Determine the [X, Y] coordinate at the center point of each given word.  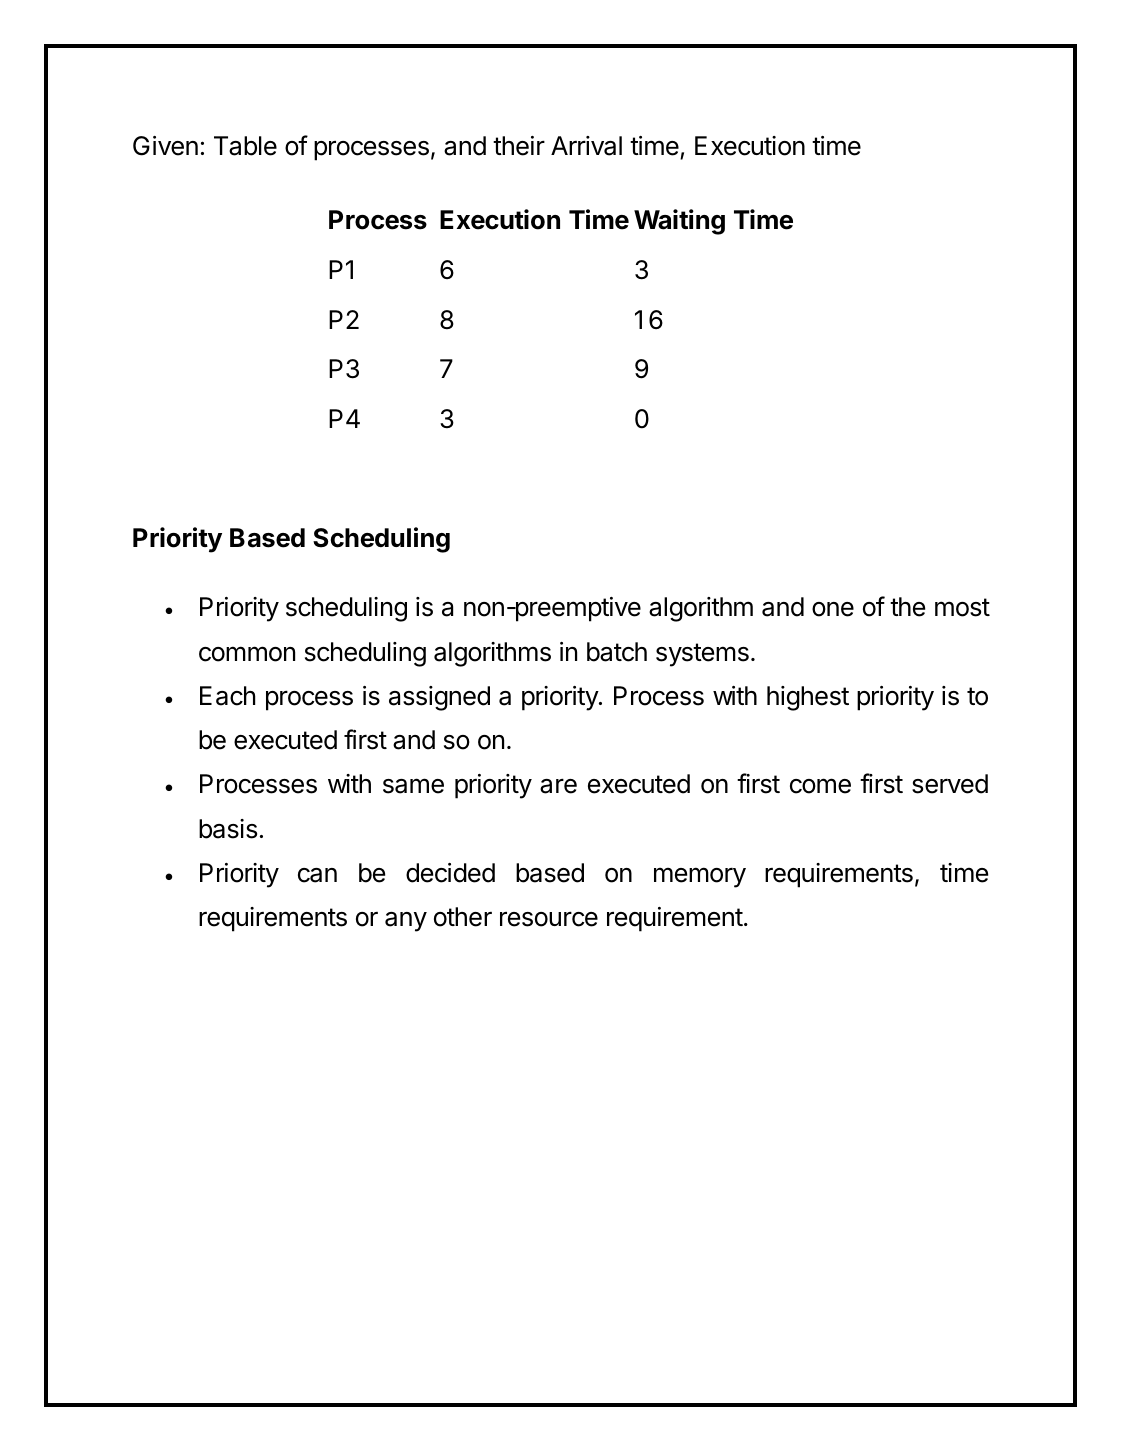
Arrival [586, 146]
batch [617, 652]
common [247, 654]
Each [227, 696]
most [962, 607]
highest [808, 698]
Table [245, 146]
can [317, 875]
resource [549, 919]
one [833, 609]
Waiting [679, 222]
